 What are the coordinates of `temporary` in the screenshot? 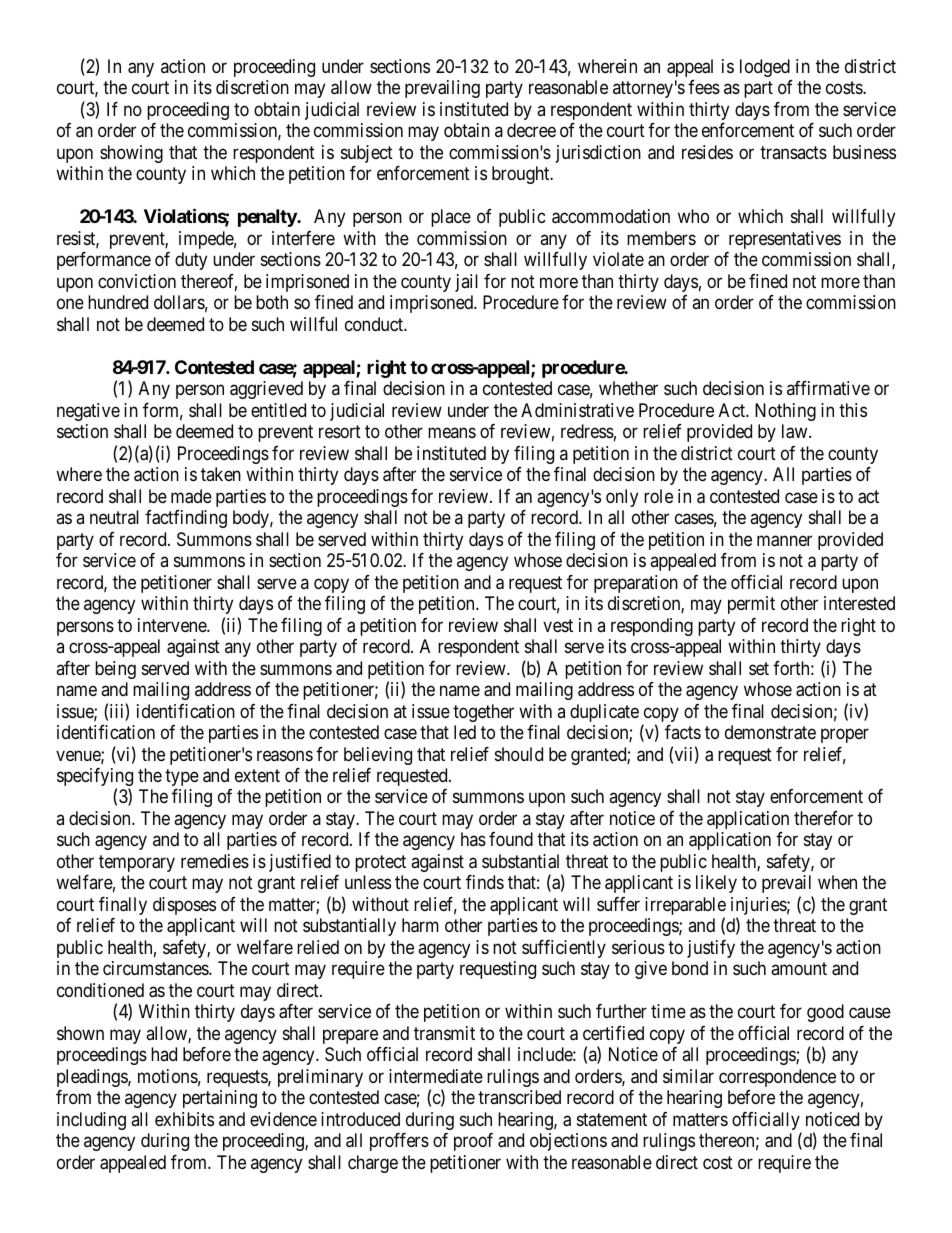 It's located at (137, 863).
